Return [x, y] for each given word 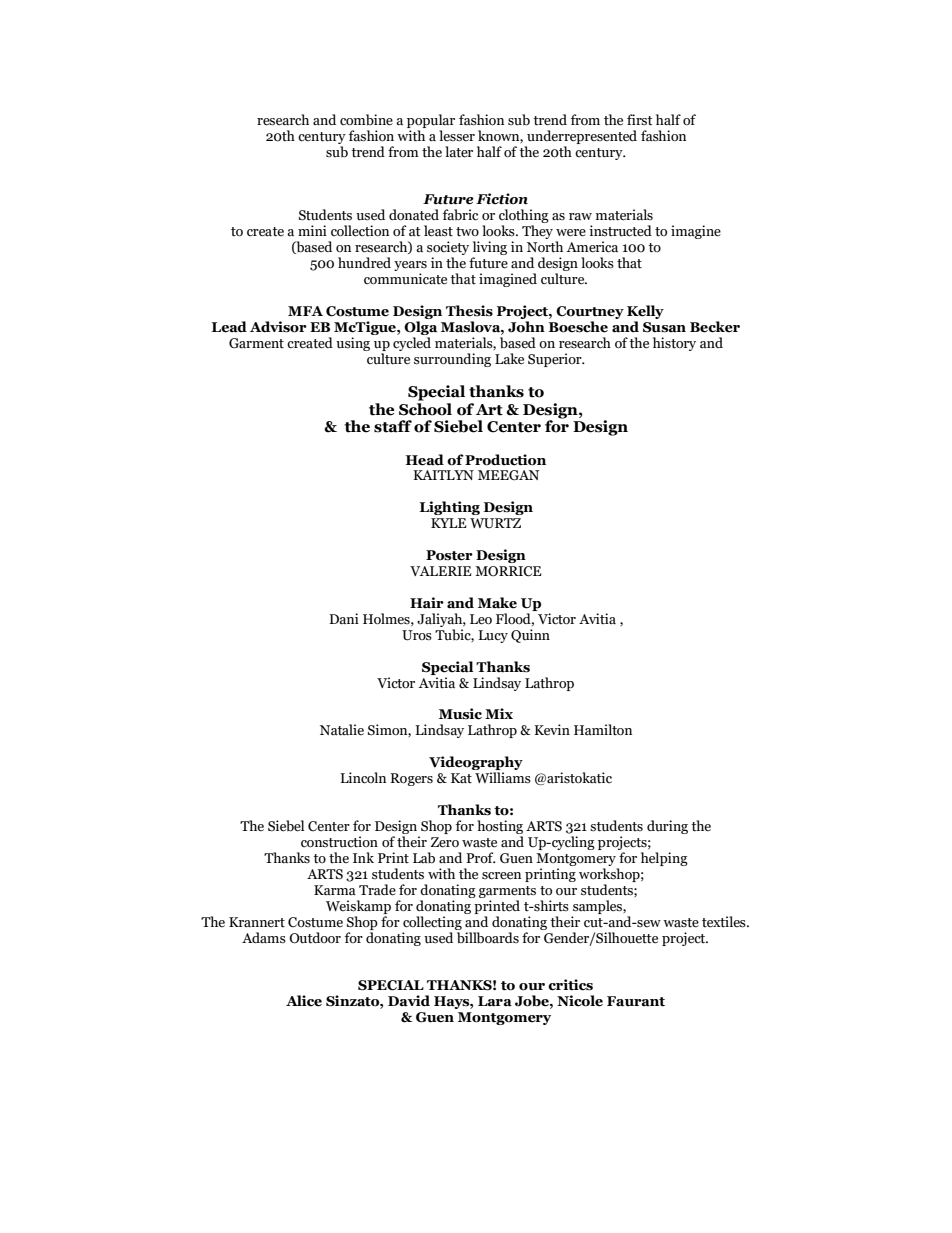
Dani [344, 618]
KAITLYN [443, 475]
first [640, 120]
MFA [305, 311]
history [674, 344]
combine [366, 120]
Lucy [493, 636]
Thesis [469, 311]
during [667, 827]
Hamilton [603, 730]
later [459, 152]
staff [393, 426]
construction [339, 842]
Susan [664, 327]
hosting [500, 827]
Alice [304, 1001]
